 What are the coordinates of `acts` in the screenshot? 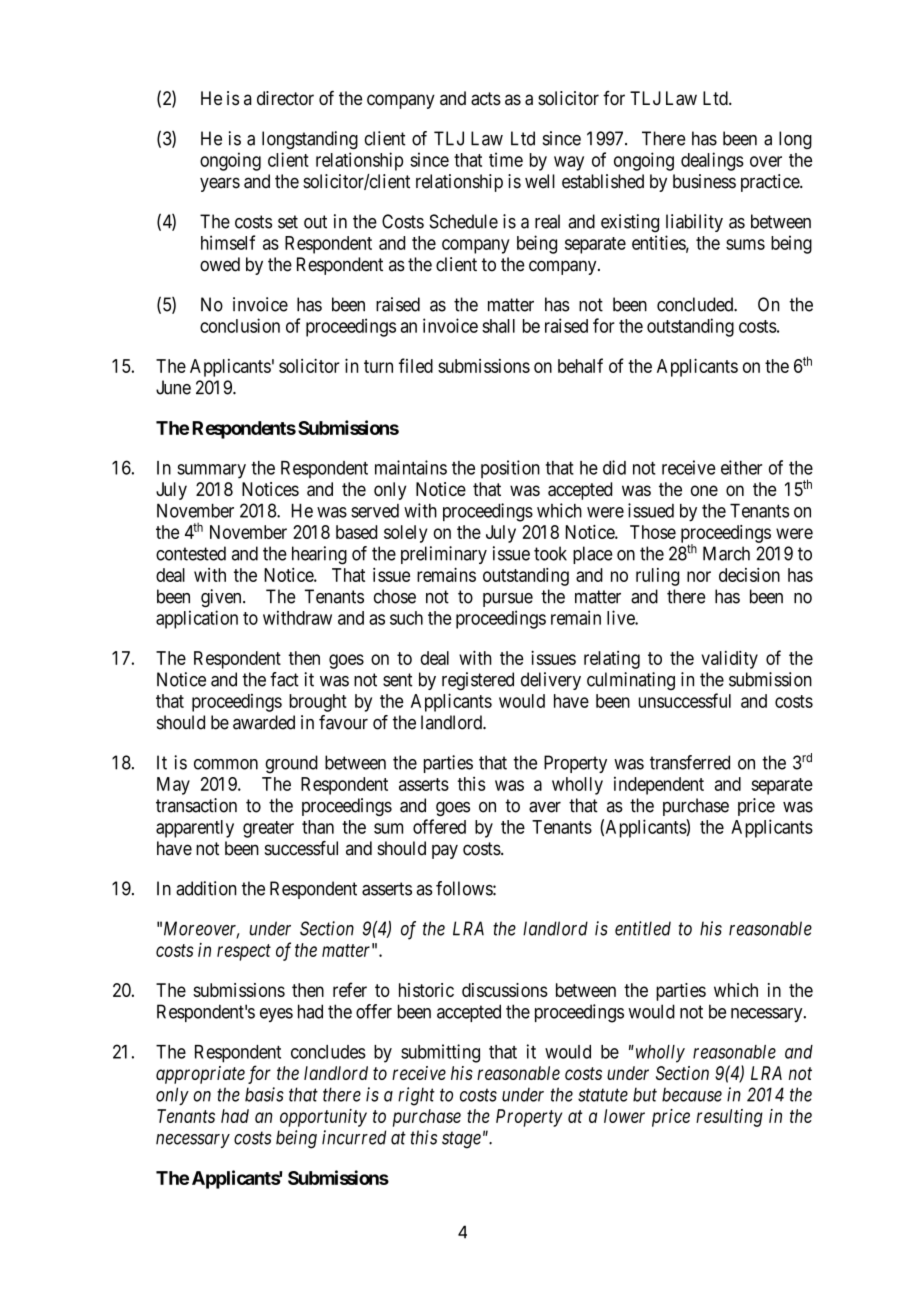 It's located at (486, 99).
